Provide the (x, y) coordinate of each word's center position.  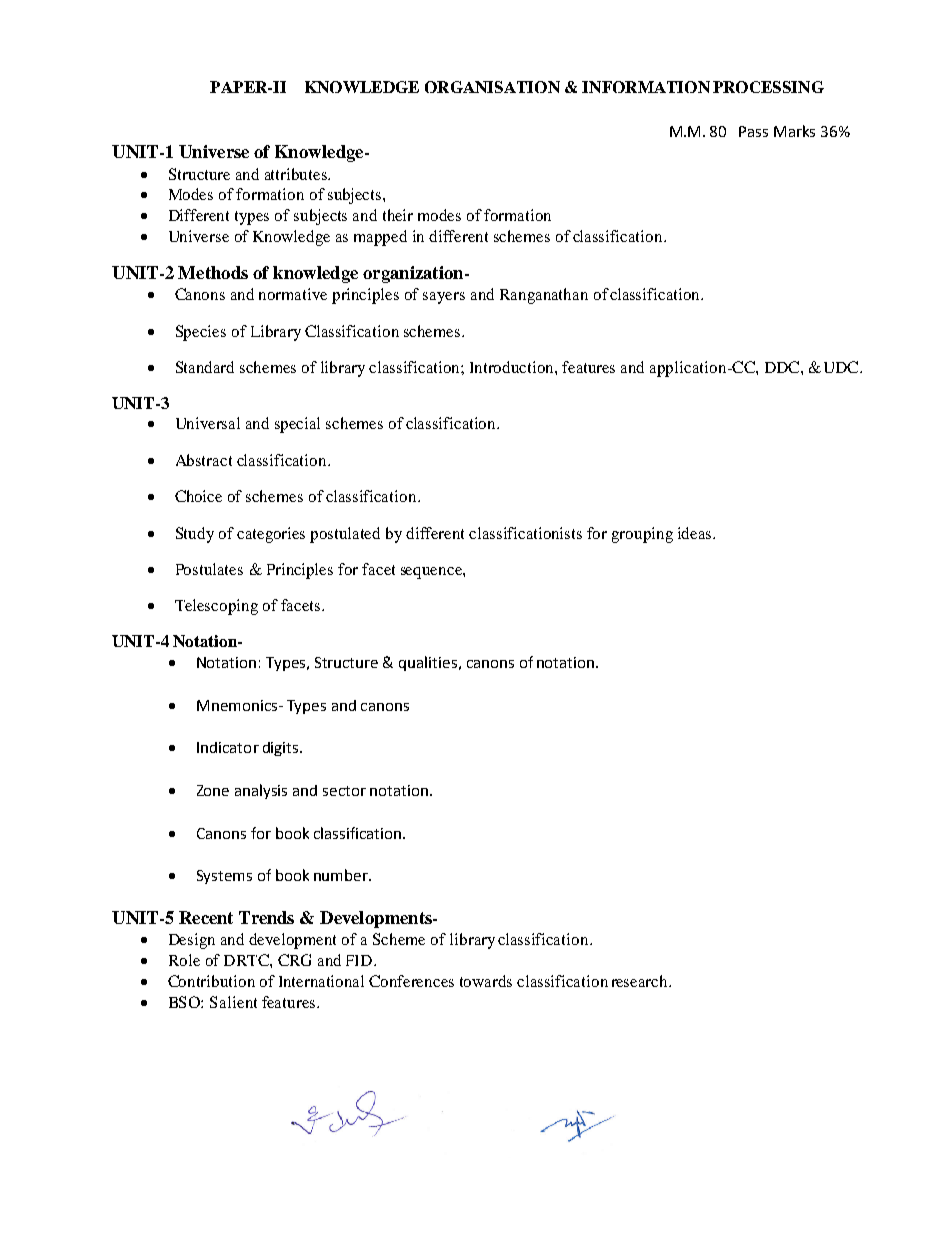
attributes (297, 174)
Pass (753, 131)
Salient (233, 1002)
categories (271, 535)
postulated (345, 535)
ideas (696, 533)
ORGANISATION (492, 87)
